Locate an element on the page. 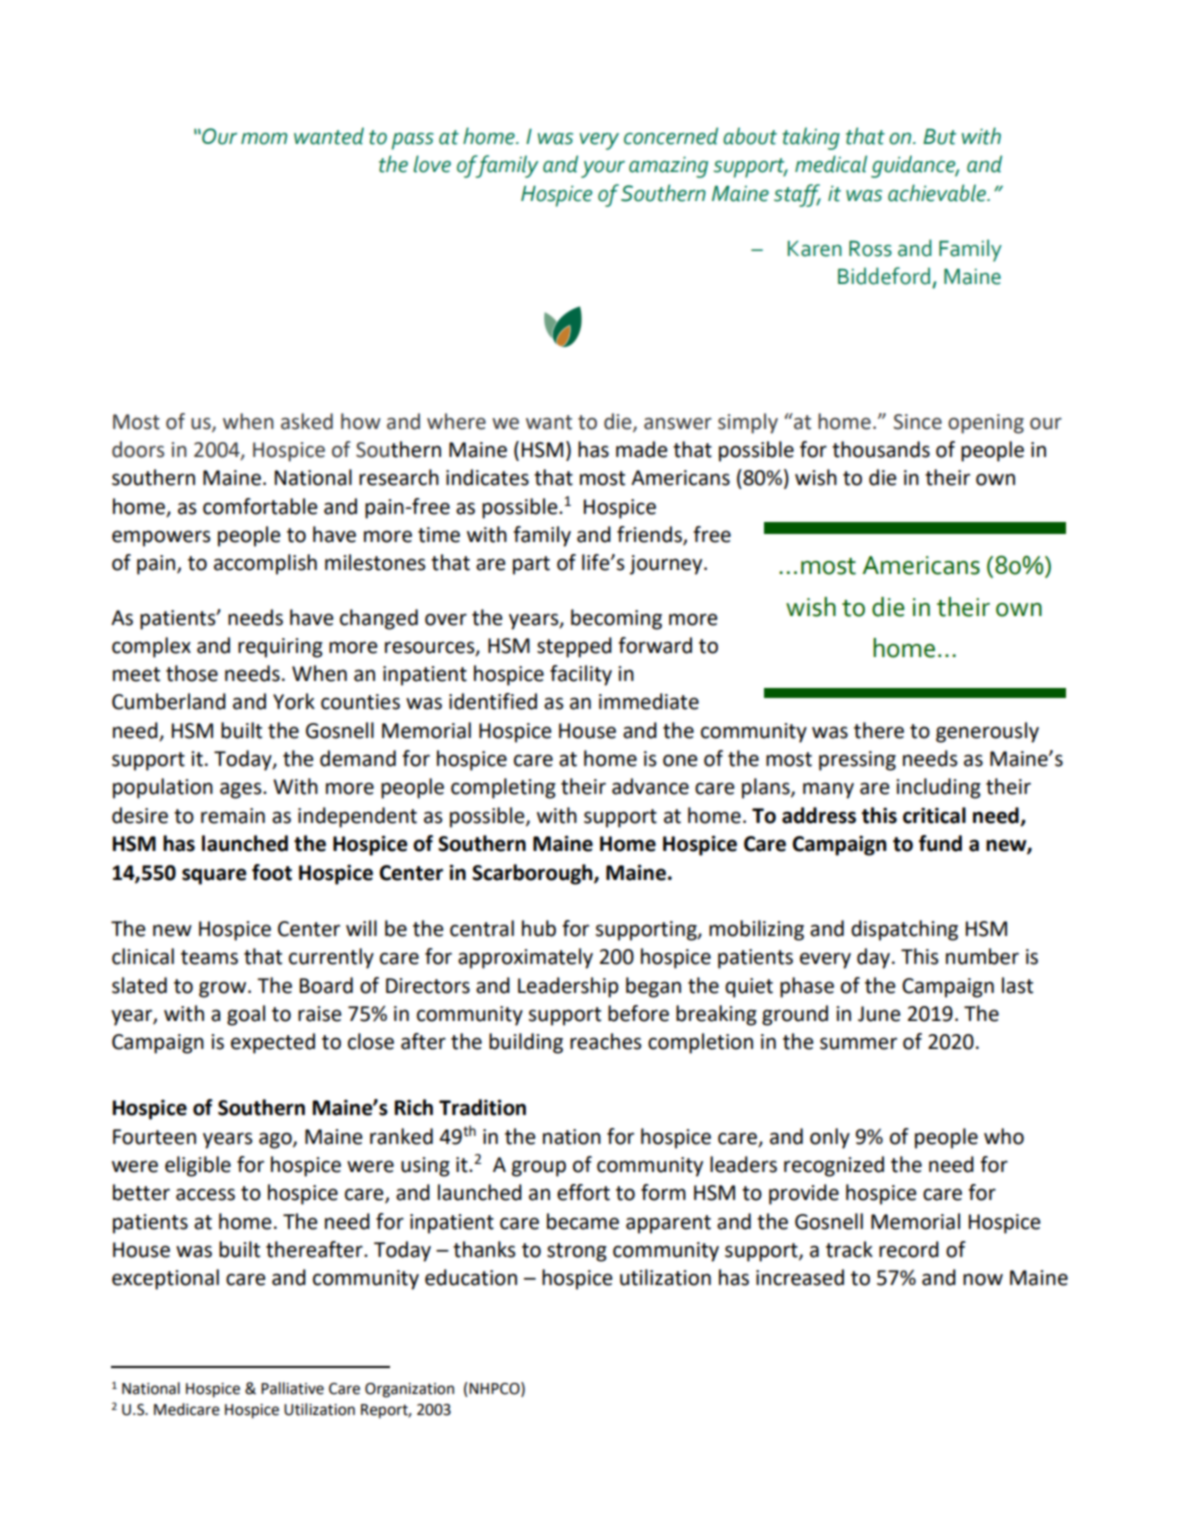 This page has height=1531, width=1183. accomplish is located at coordinates (265, 564).
